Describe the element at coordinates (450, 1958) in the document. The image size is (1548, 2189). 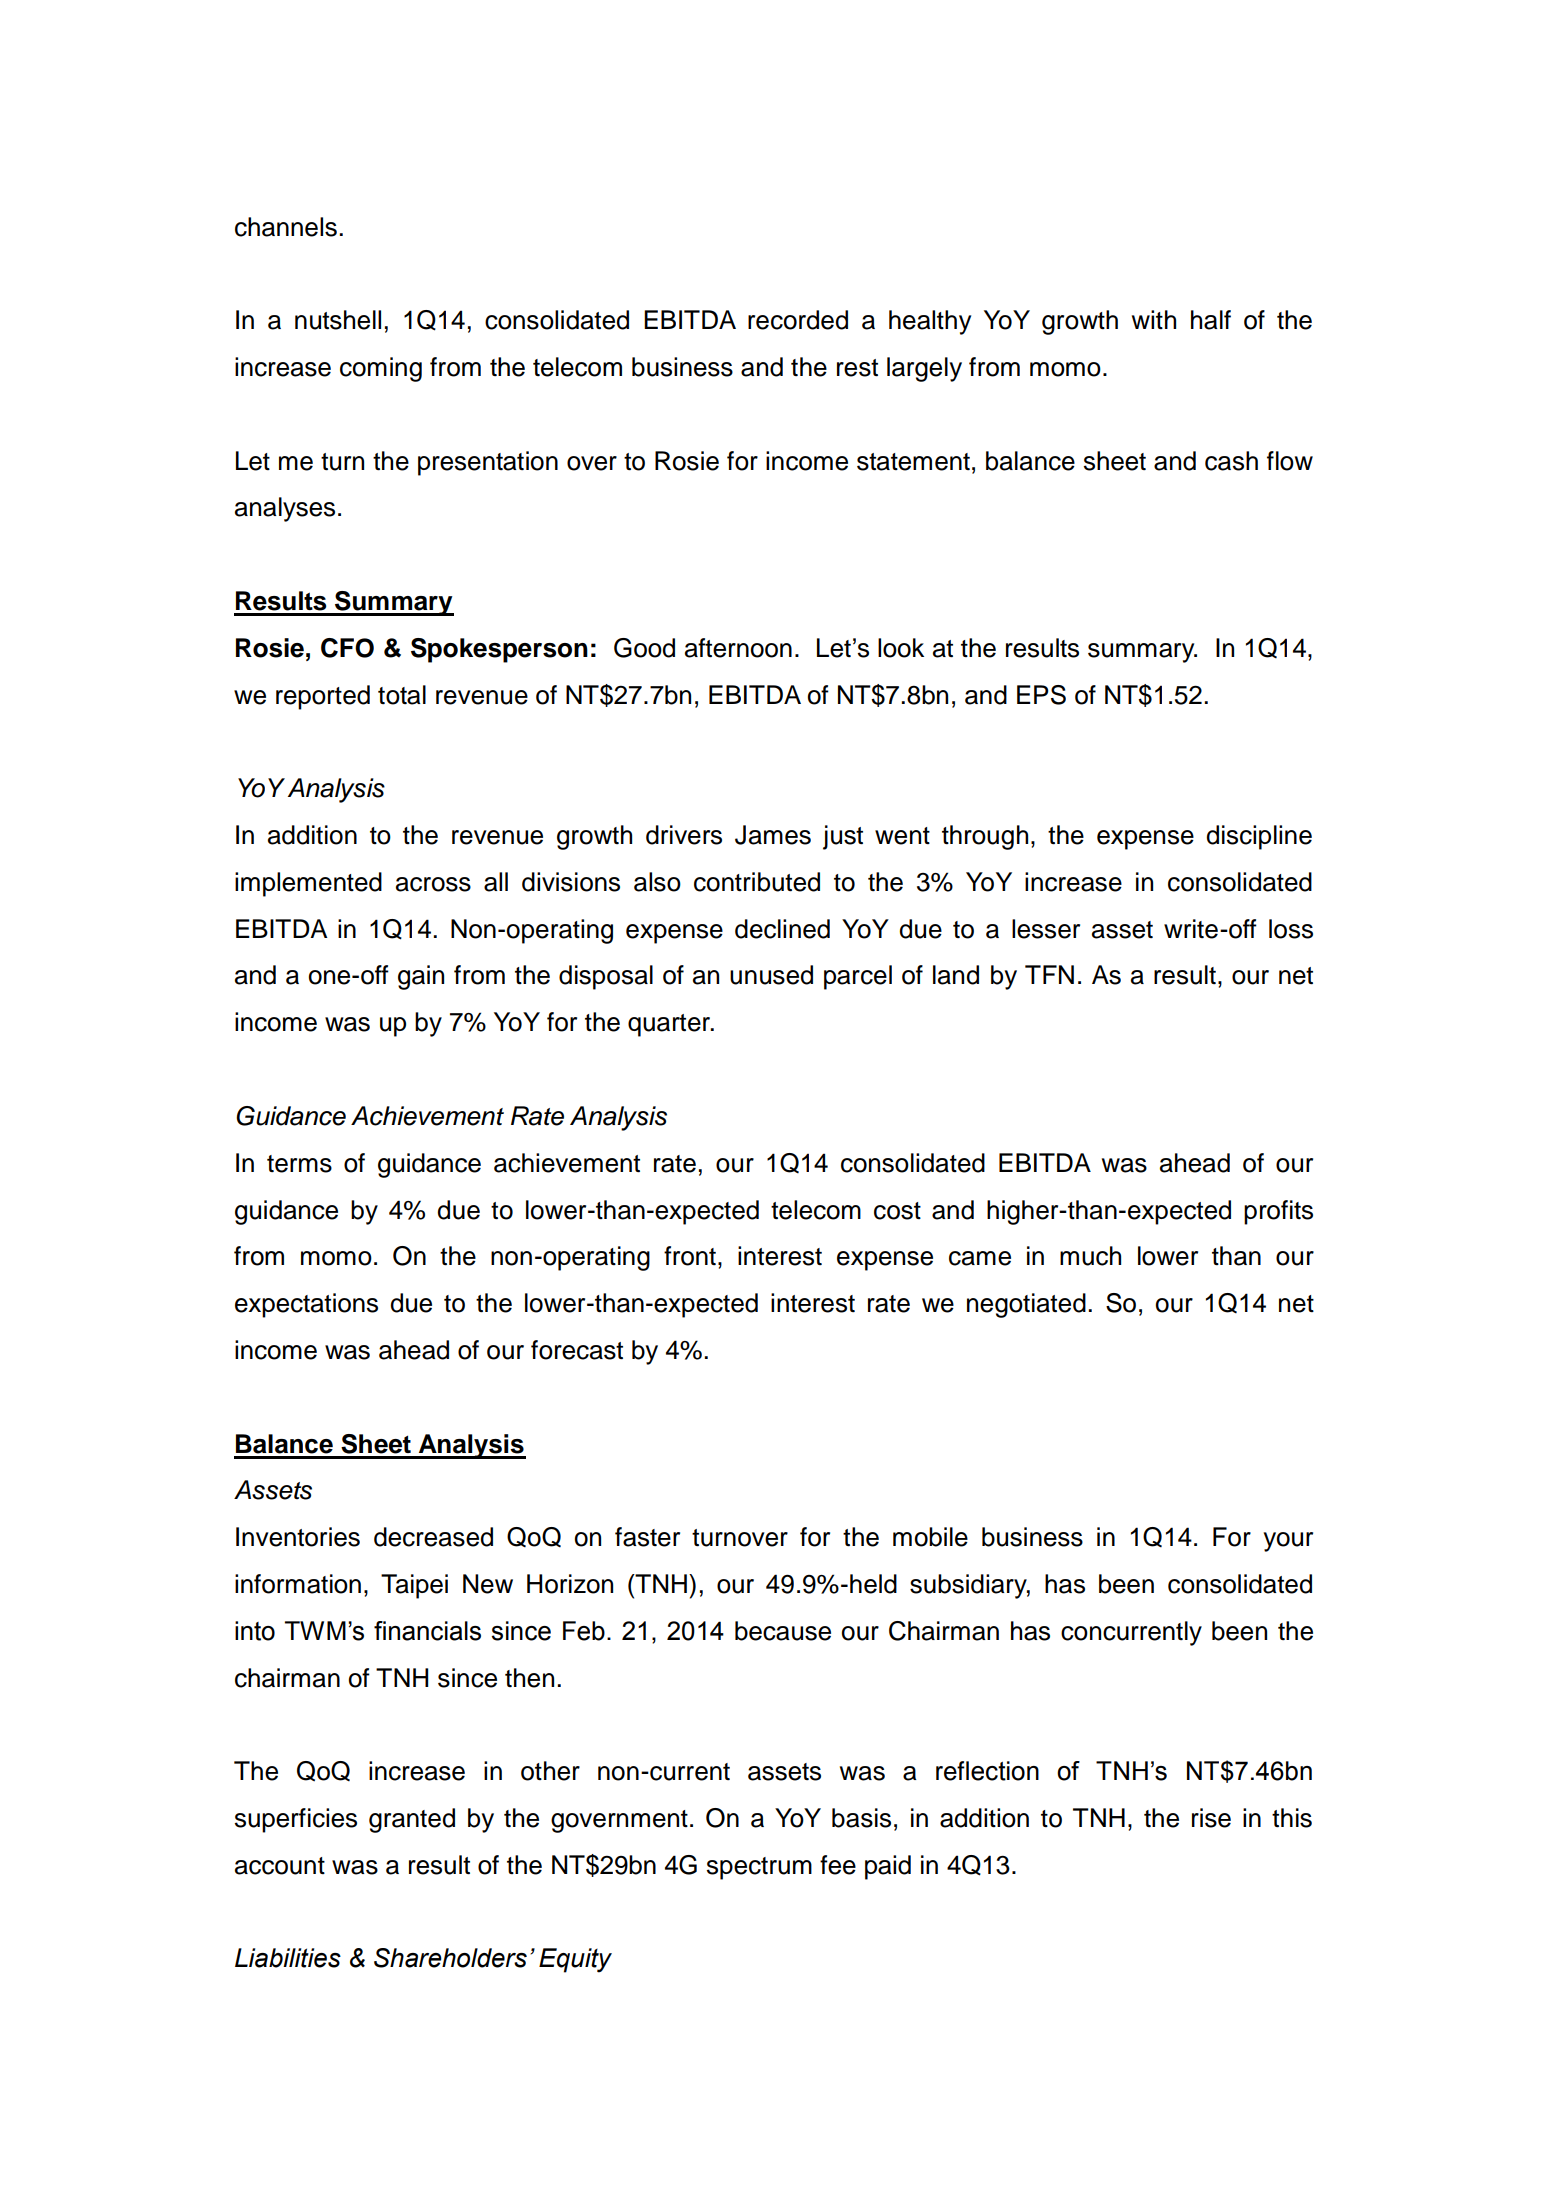
I see `Shareholders` at that location.
